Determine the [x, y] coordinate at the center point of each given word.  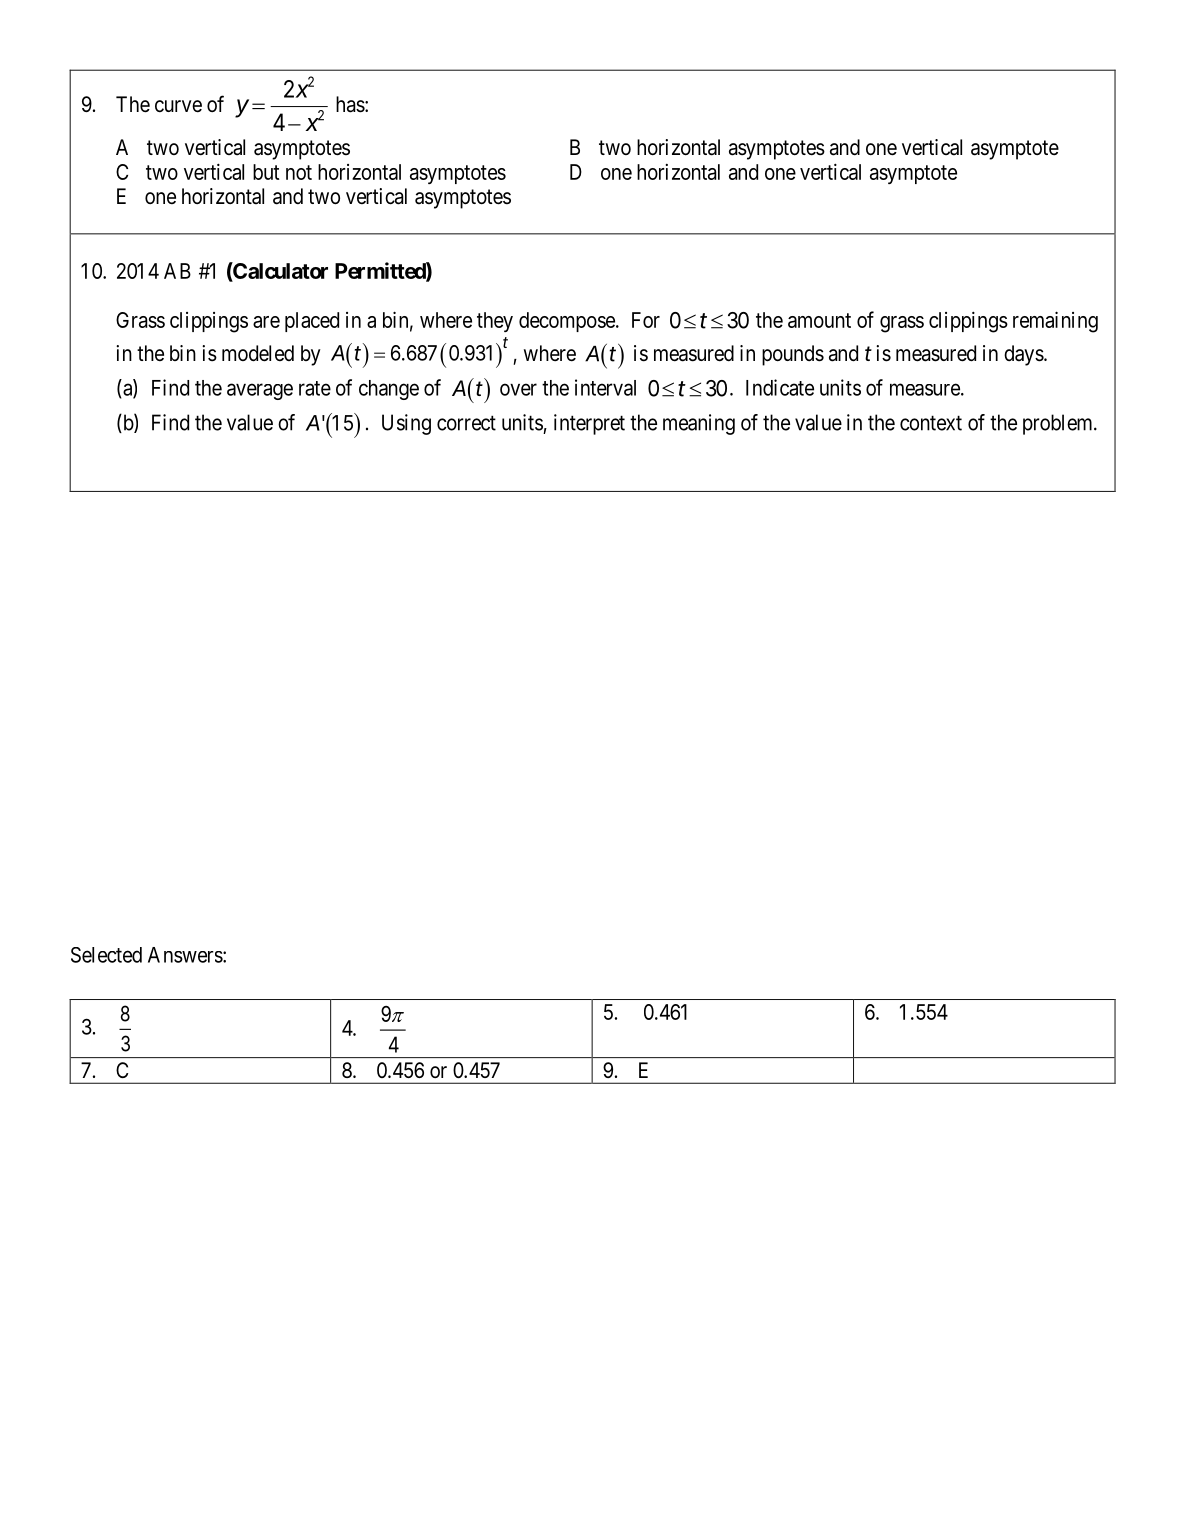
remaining [1055, 322]
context [931, 423]
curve [178, 106]
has [350, 104]
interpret [589, 424]
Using [406, 424]
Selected [106, 955]
